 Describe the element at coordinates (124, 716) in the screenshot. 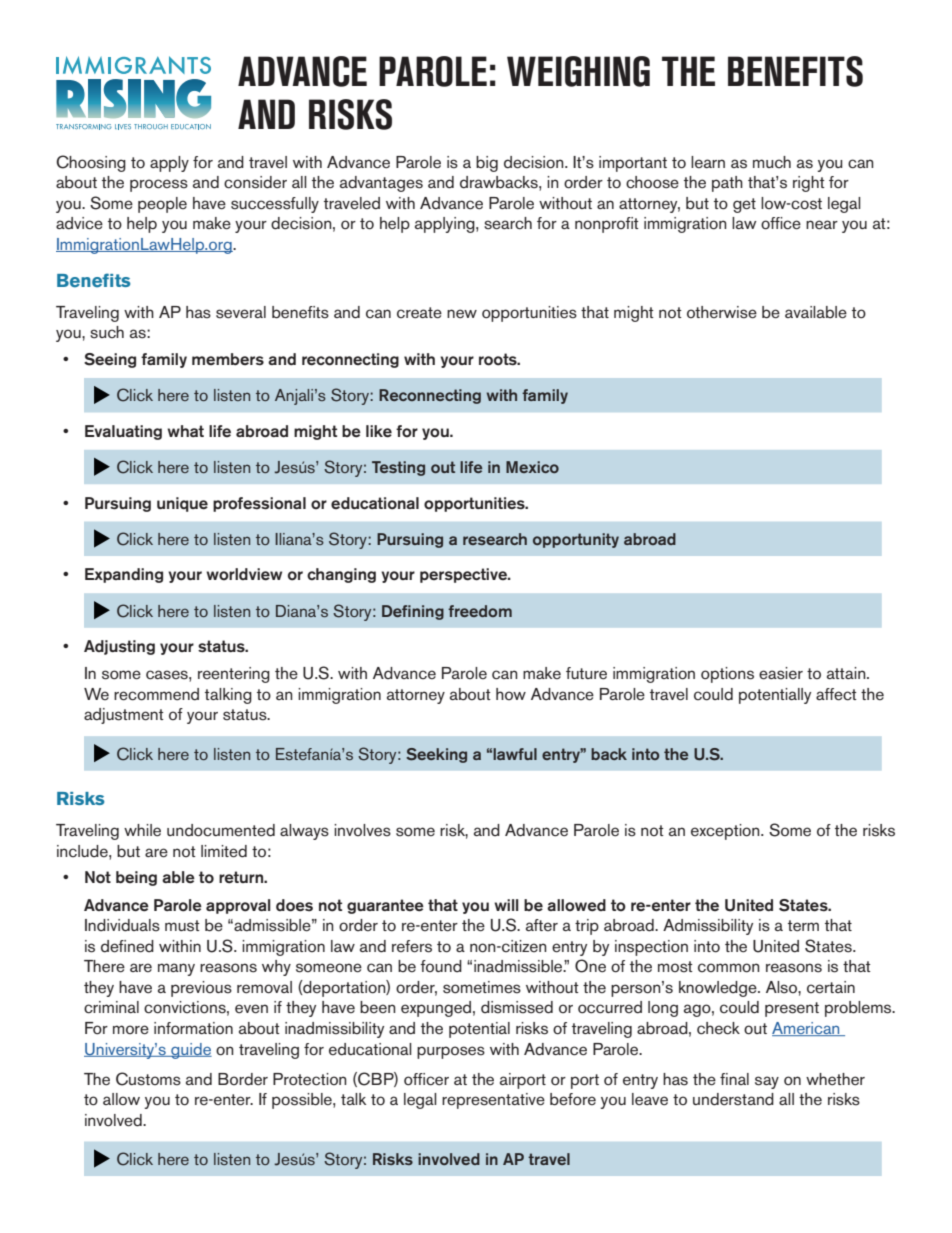

I see `adjustment` at that location.
